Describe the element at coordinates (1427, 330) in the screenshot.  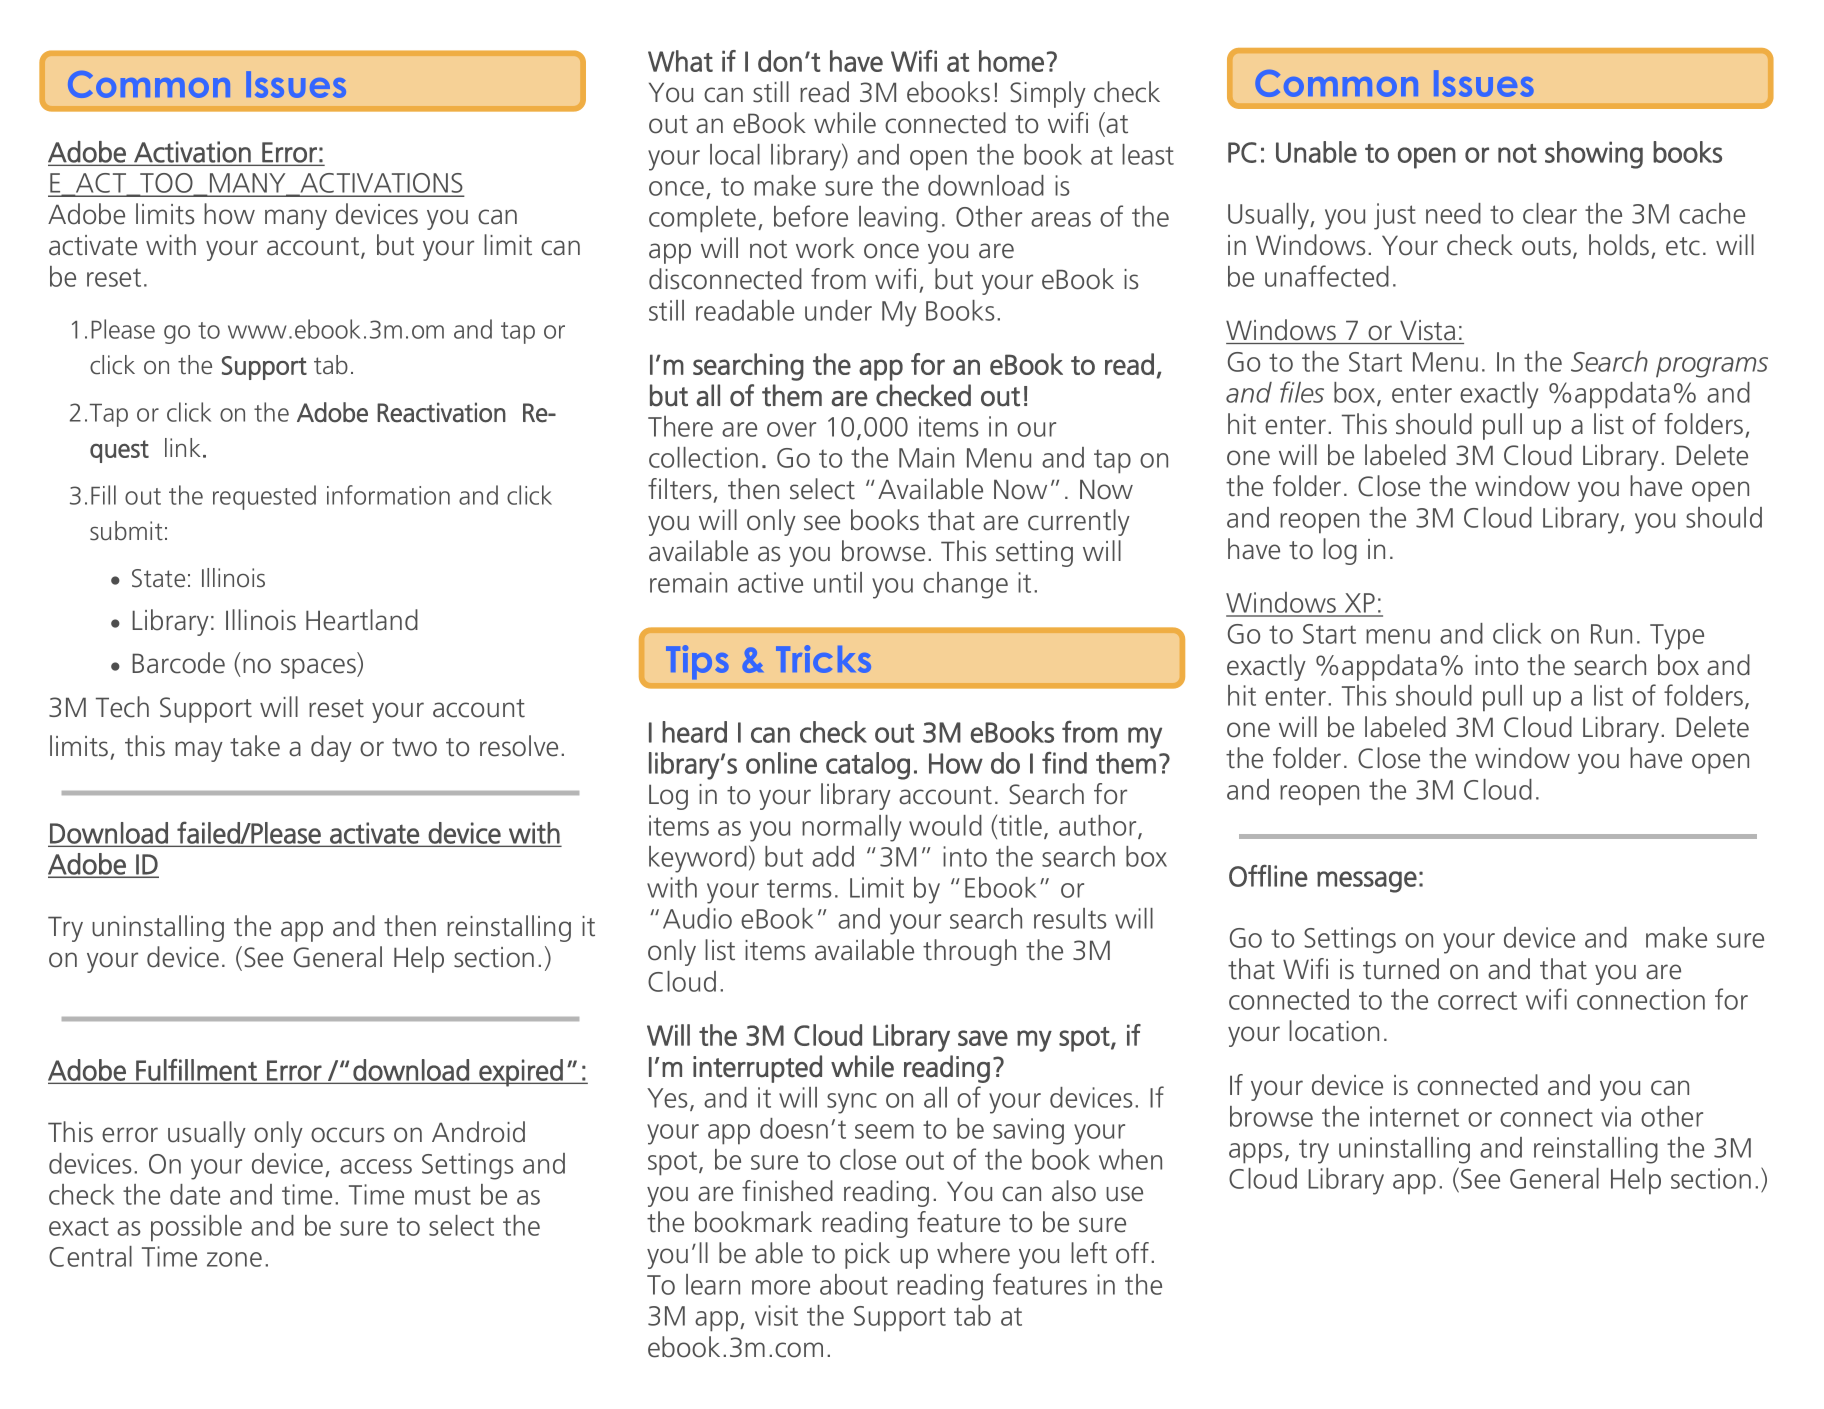
I see `Vista` at that location.
